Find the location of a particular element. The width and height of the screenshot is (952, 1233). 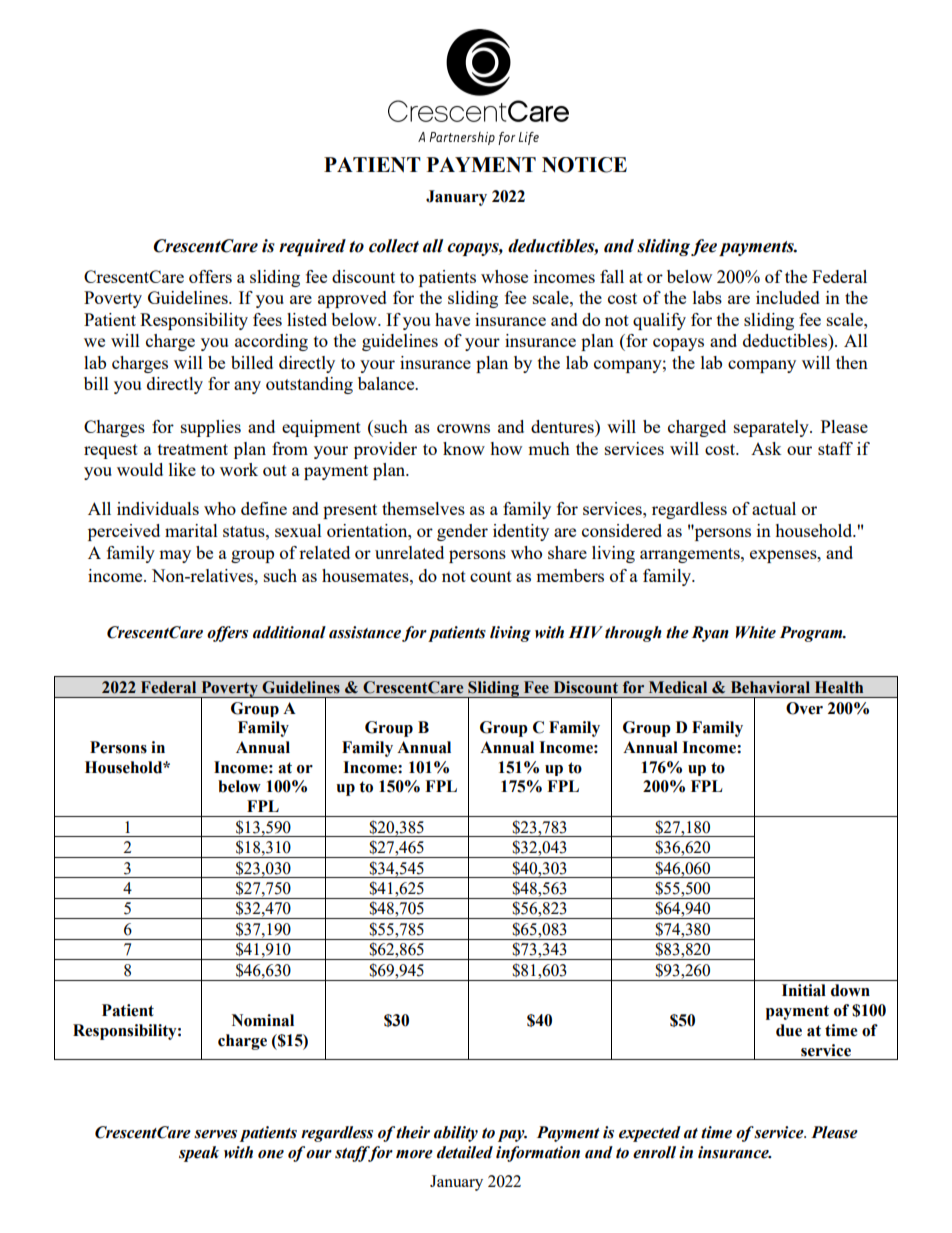

serves is located at coordinates (215, 1134).
